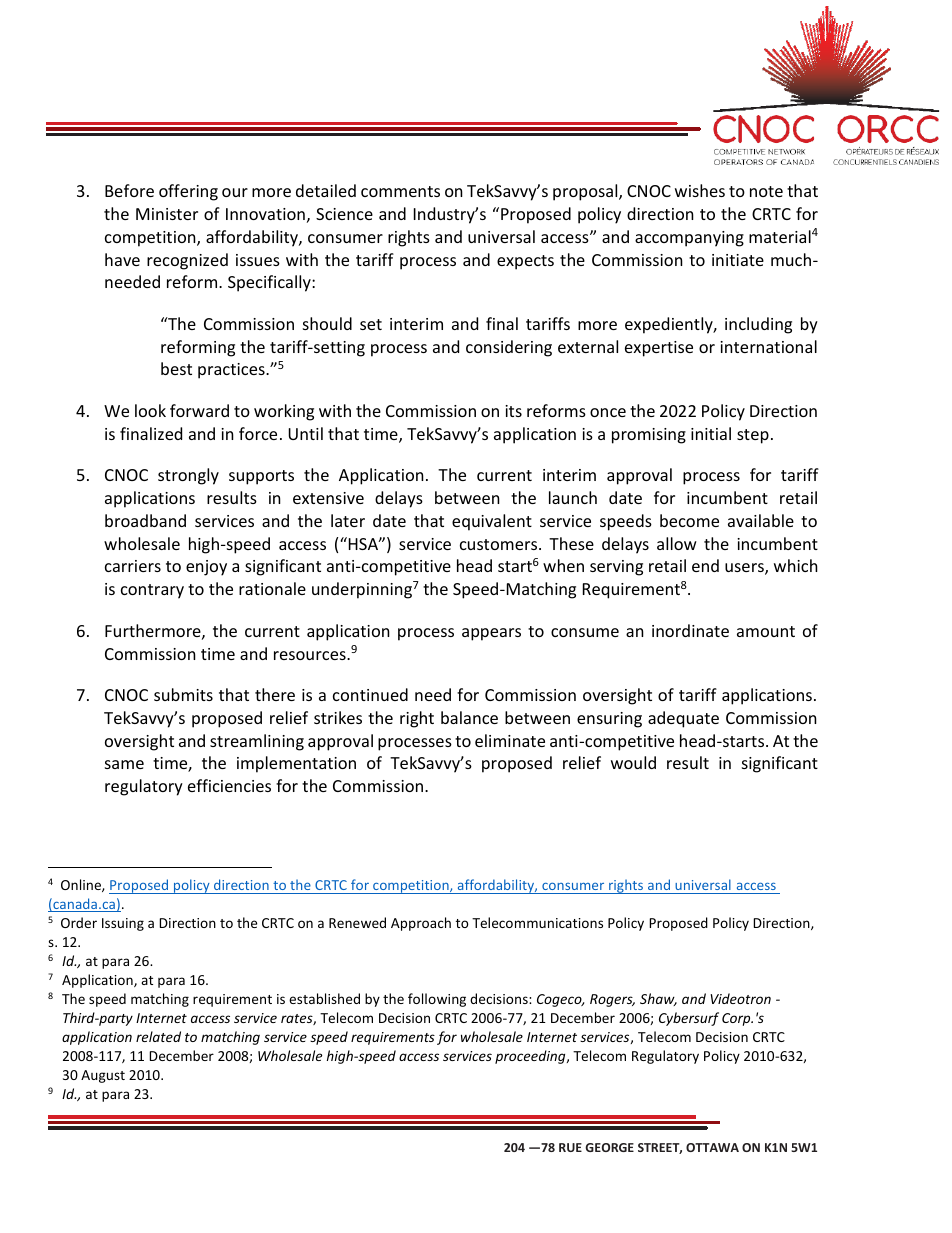  Describe the element at coordinates (690, 630) in the screenshot. I see `inordinate` at that location.
